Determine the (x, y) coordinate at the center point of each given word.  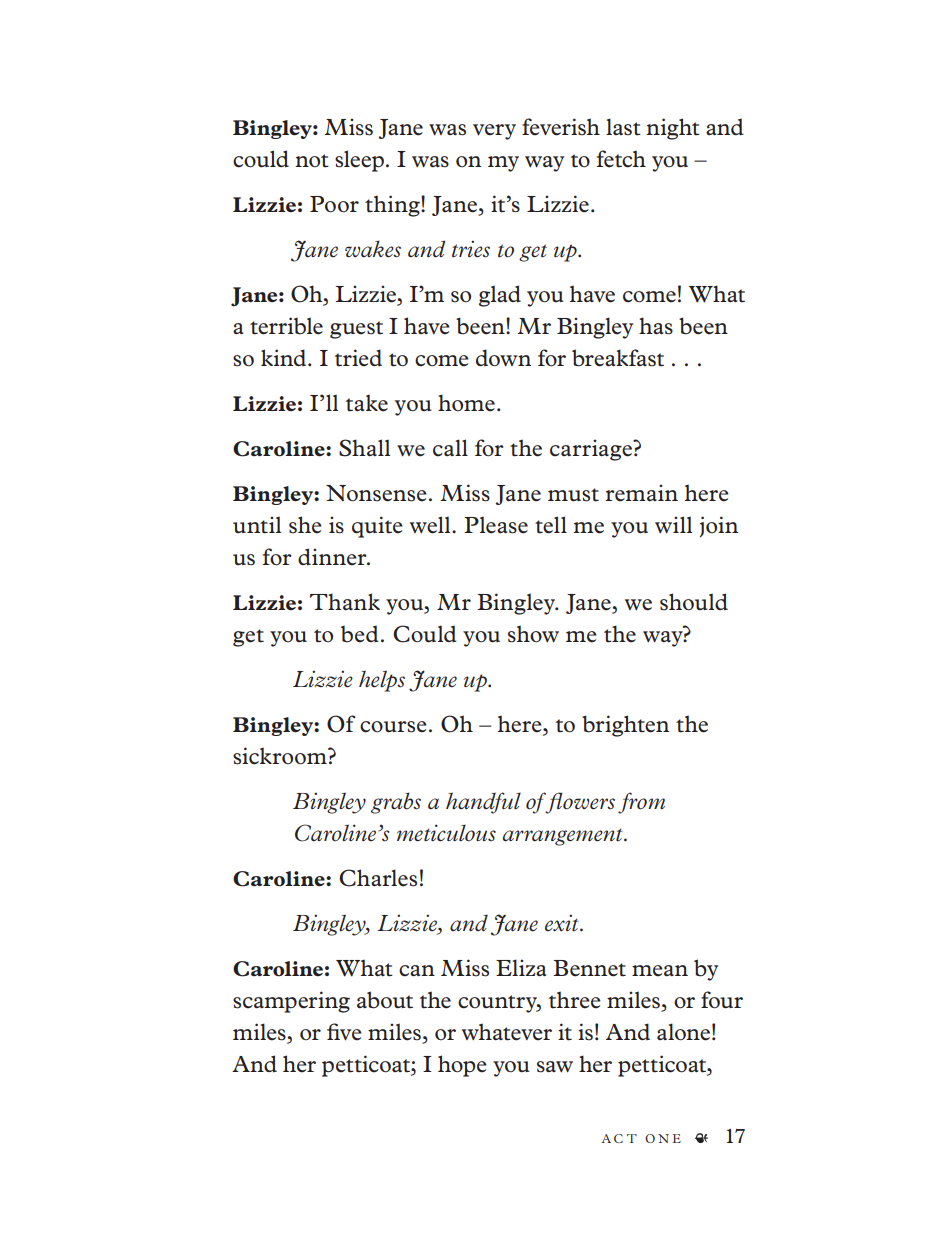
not (312, 161)
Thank (345, 602)
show (533, 634)
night (673, 129)
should (694, 602)
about (385, 1000)
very (494, 132)
